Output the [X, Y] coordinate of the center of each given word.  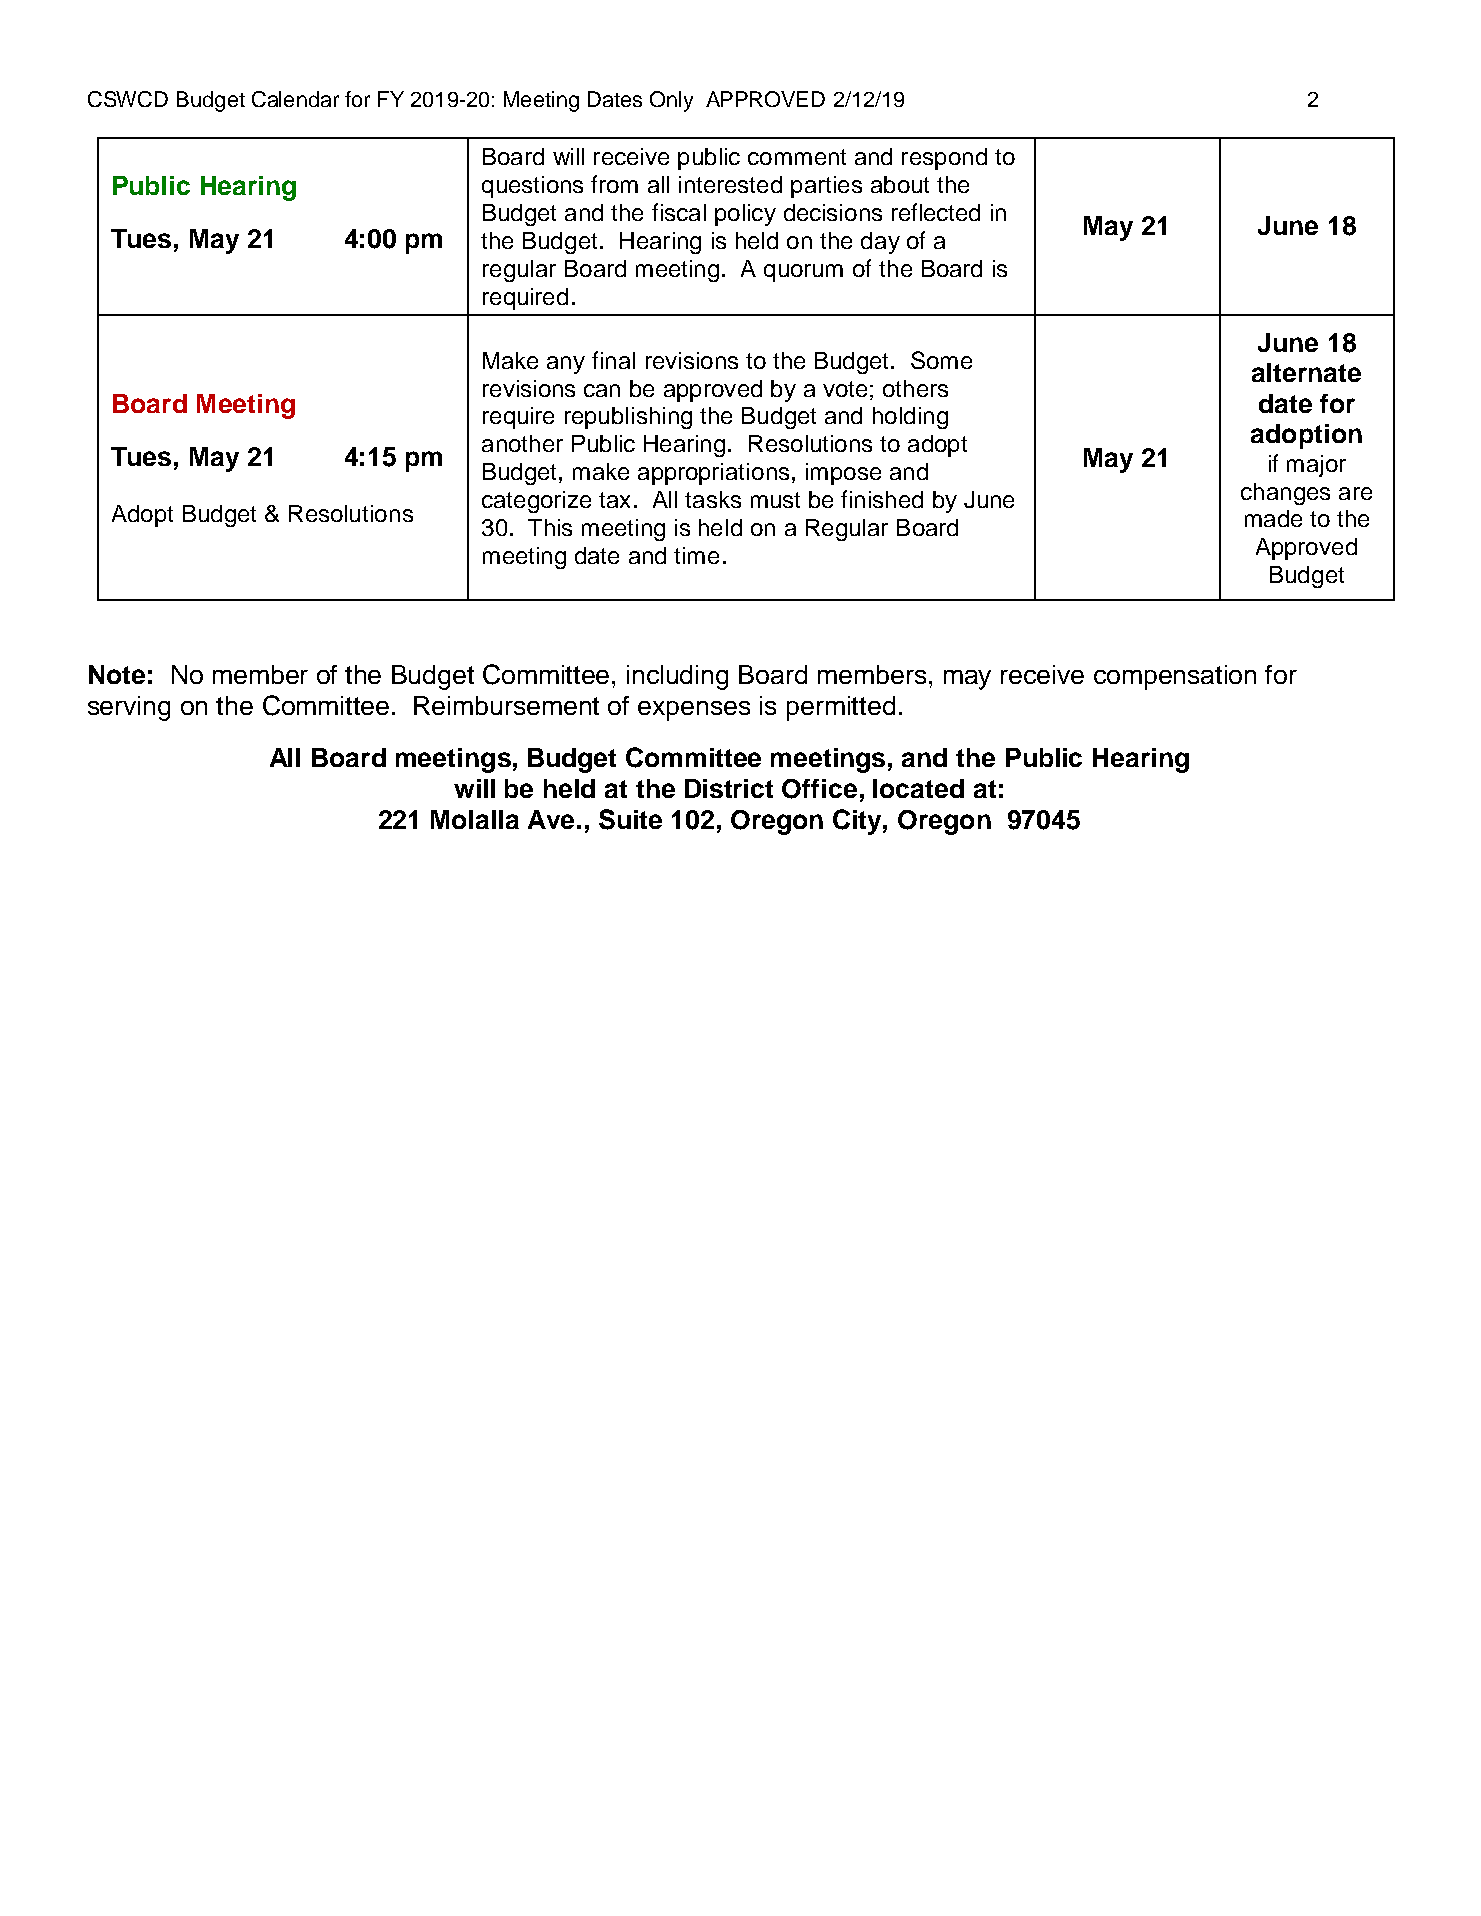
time [696, 555]
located [918, 788]
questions [532, 187]
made [1273, 518]
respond [944, 159]
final [613, 360]
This [550, 527]
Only [671, 101]
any [566, 365]
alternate [1306, 372]
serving [129, 708]
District [729, 788]
